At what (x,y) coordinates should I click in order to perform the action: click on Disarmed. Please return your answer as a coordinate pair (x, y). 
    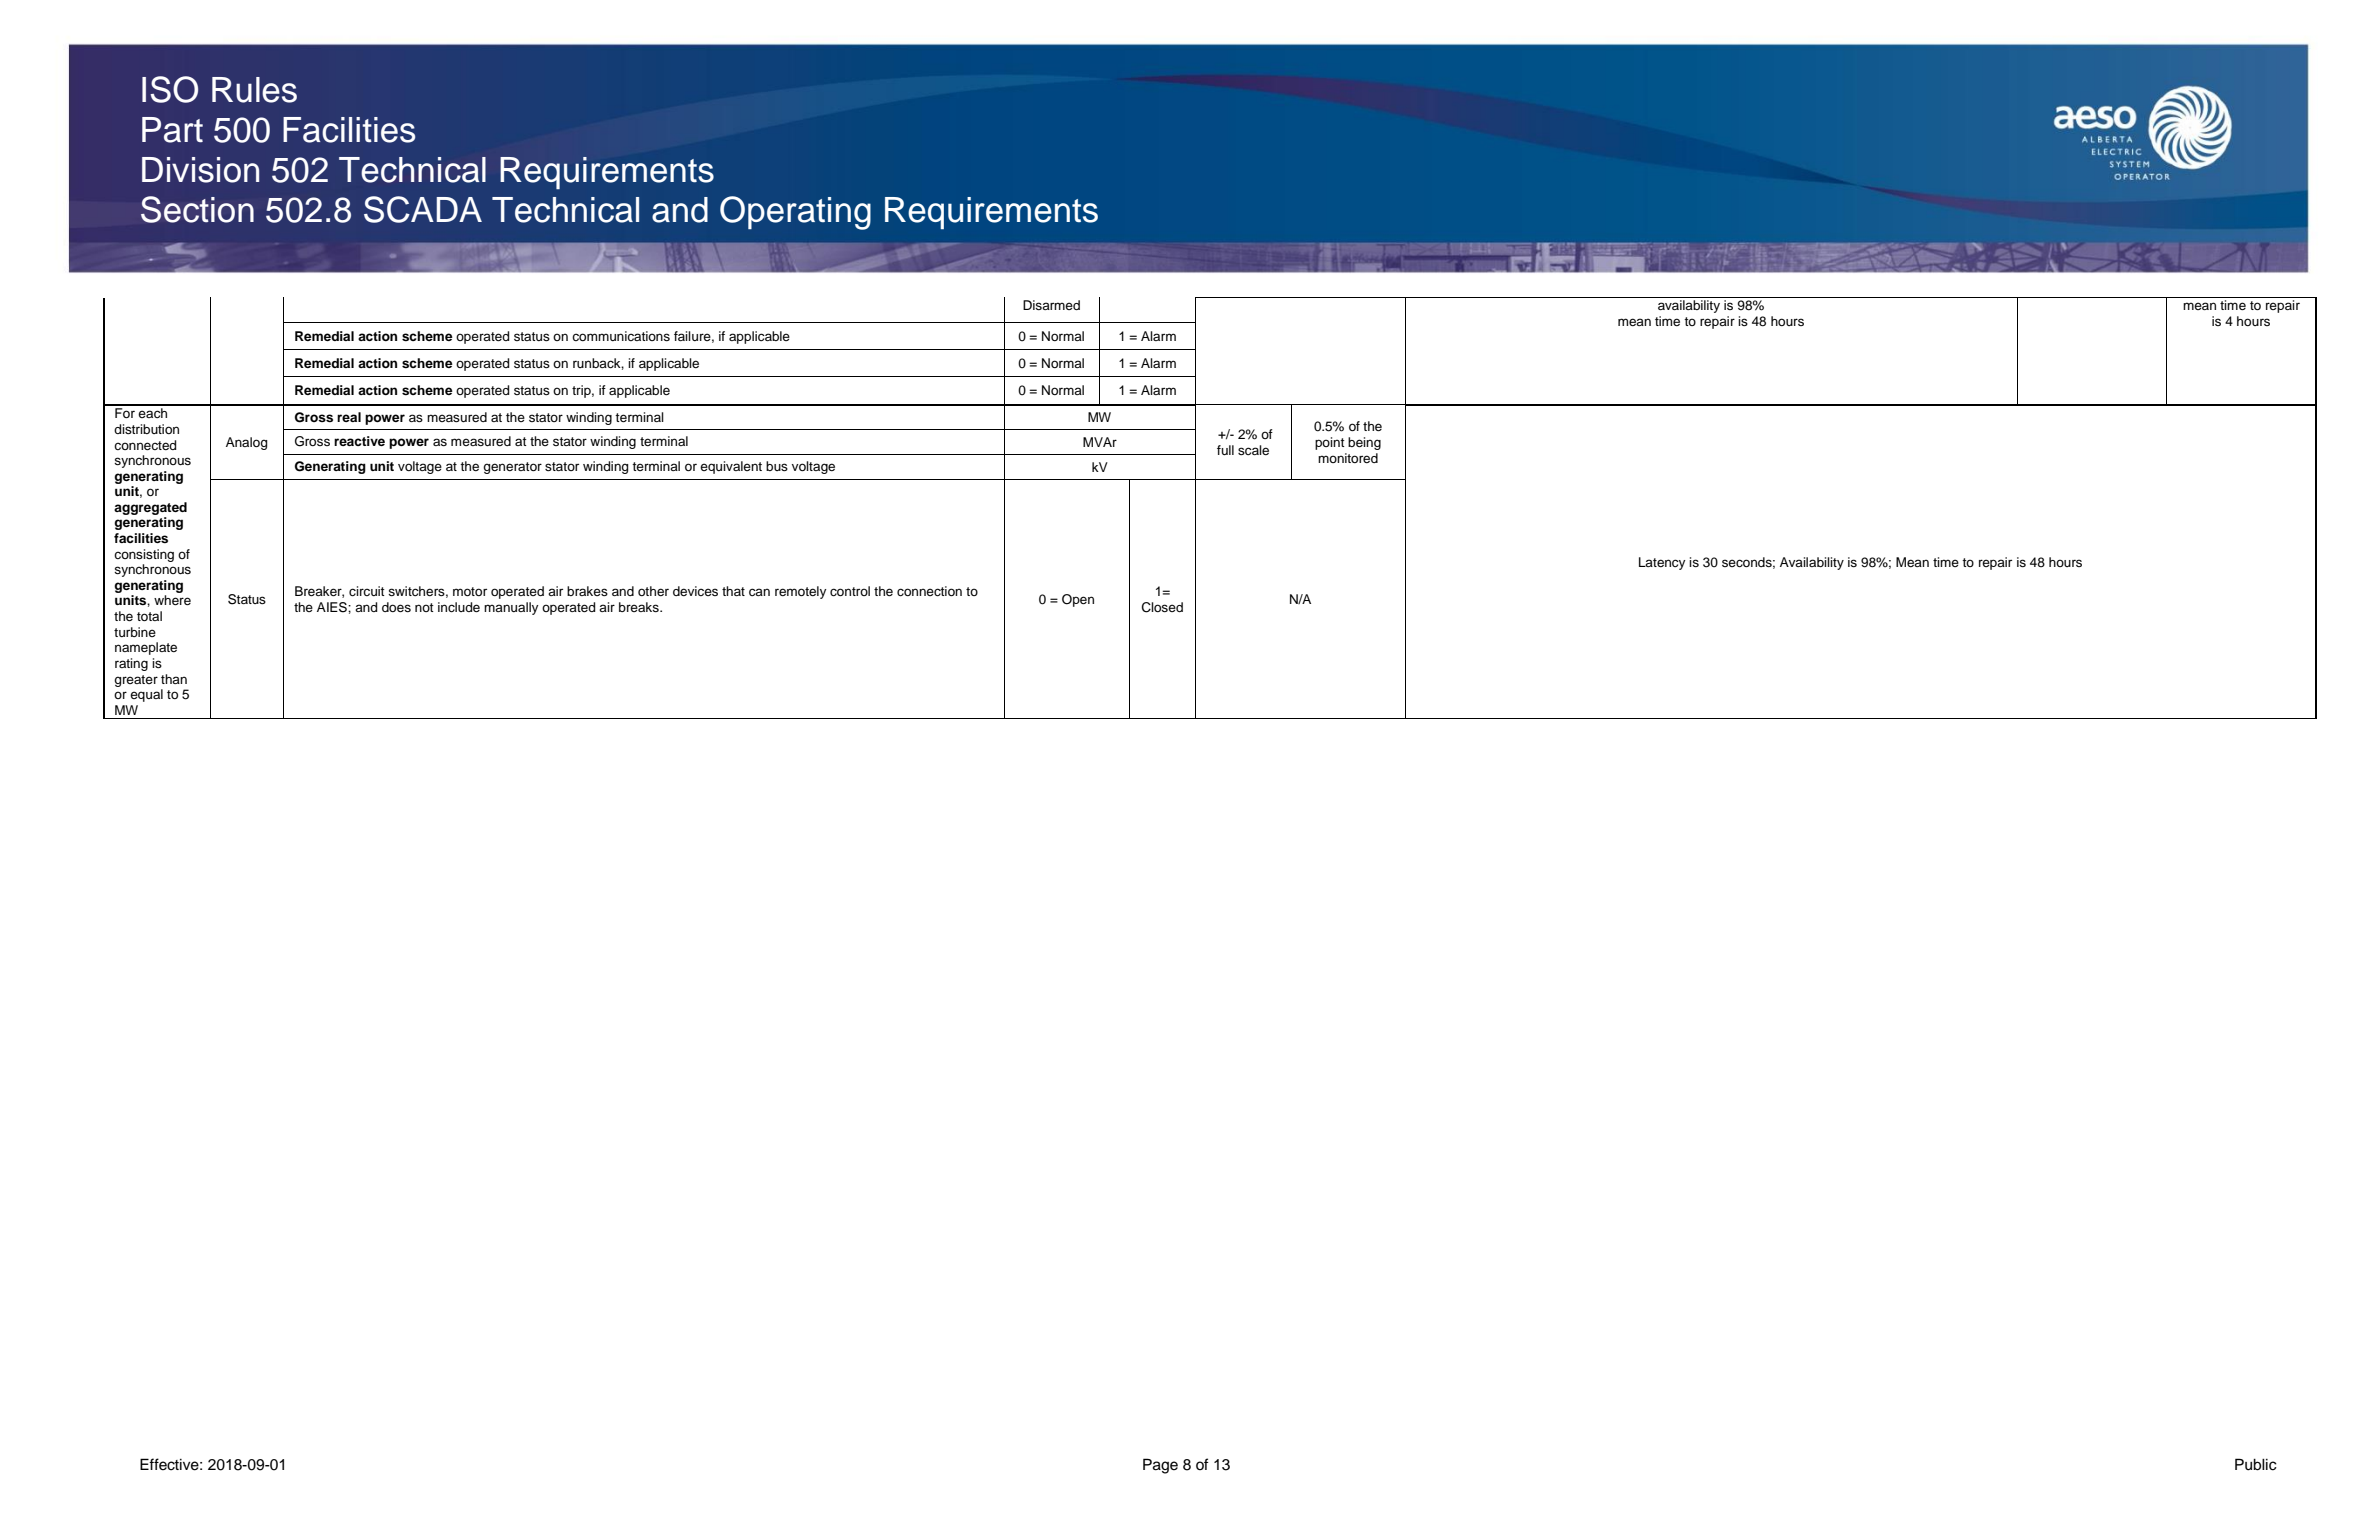
    Looking at the image, I should click on (1051, 305).
